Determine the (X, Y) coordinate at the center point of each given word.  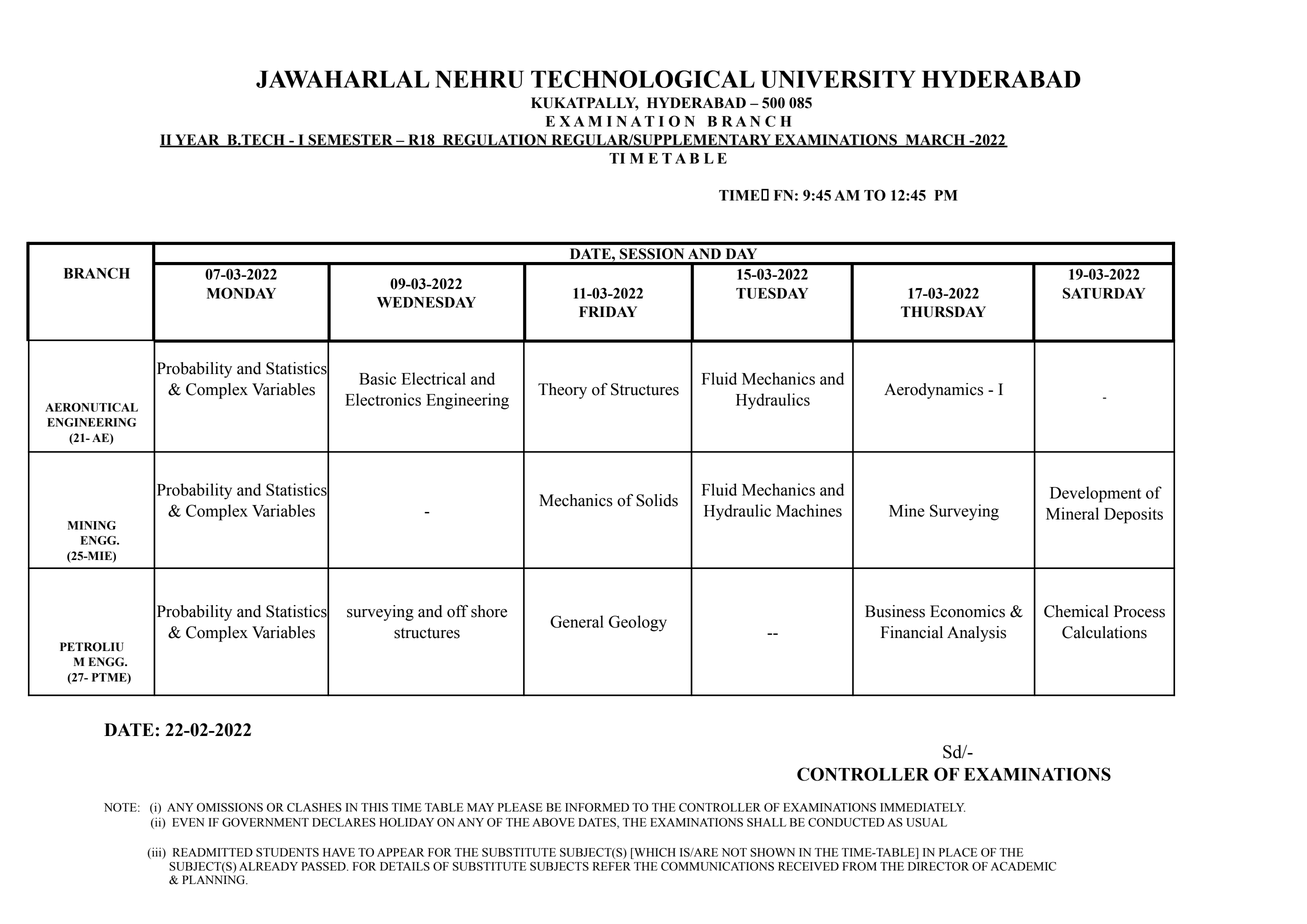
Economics (967, 611)
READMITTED (213, 852)
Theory (562, 391)
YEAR (197, 140)
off (457, 611)
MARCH (935, 140)
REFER (612, 866)
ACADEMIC (1023, 866)
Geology (638, 623)
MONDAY (241, 293)
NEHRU (479, 79)
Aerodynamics (933, 391)
